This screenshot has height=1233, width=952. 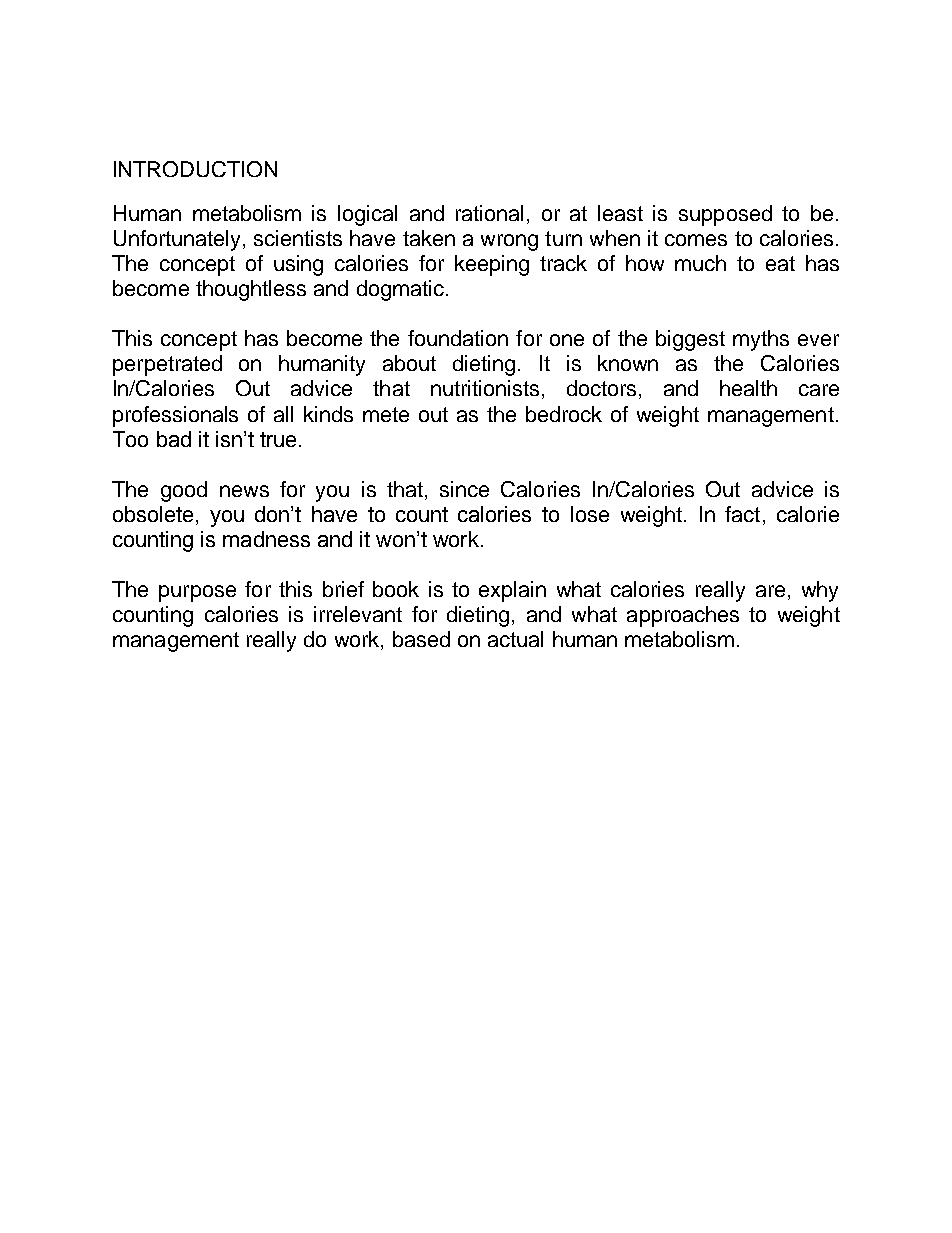 What do you see at coordinates (489, 213) in the screenshot?
I see `rational` at bounding box center [489, 213].
